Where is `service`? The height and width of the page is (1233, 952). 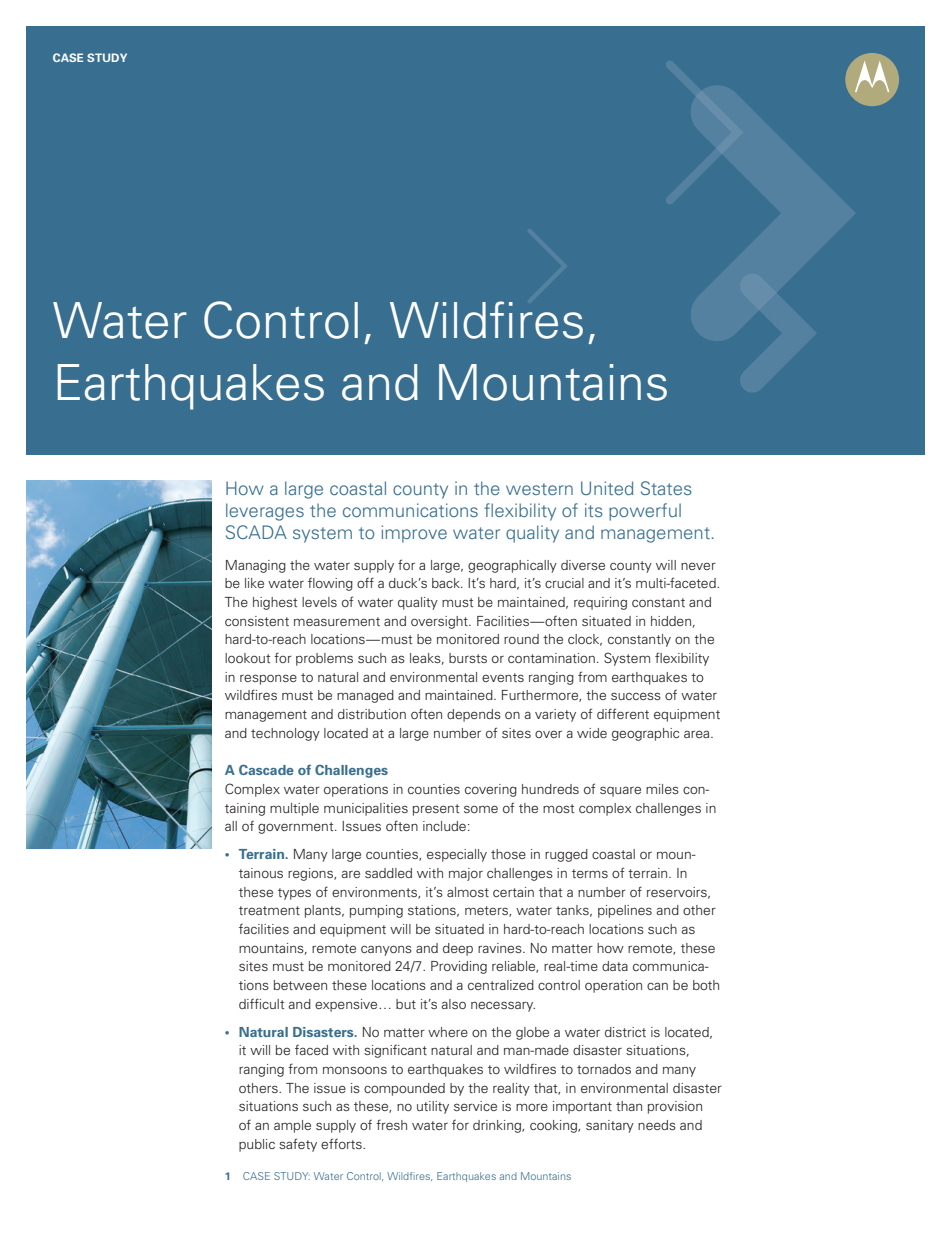
service is located at coordinates (475, 1106).
